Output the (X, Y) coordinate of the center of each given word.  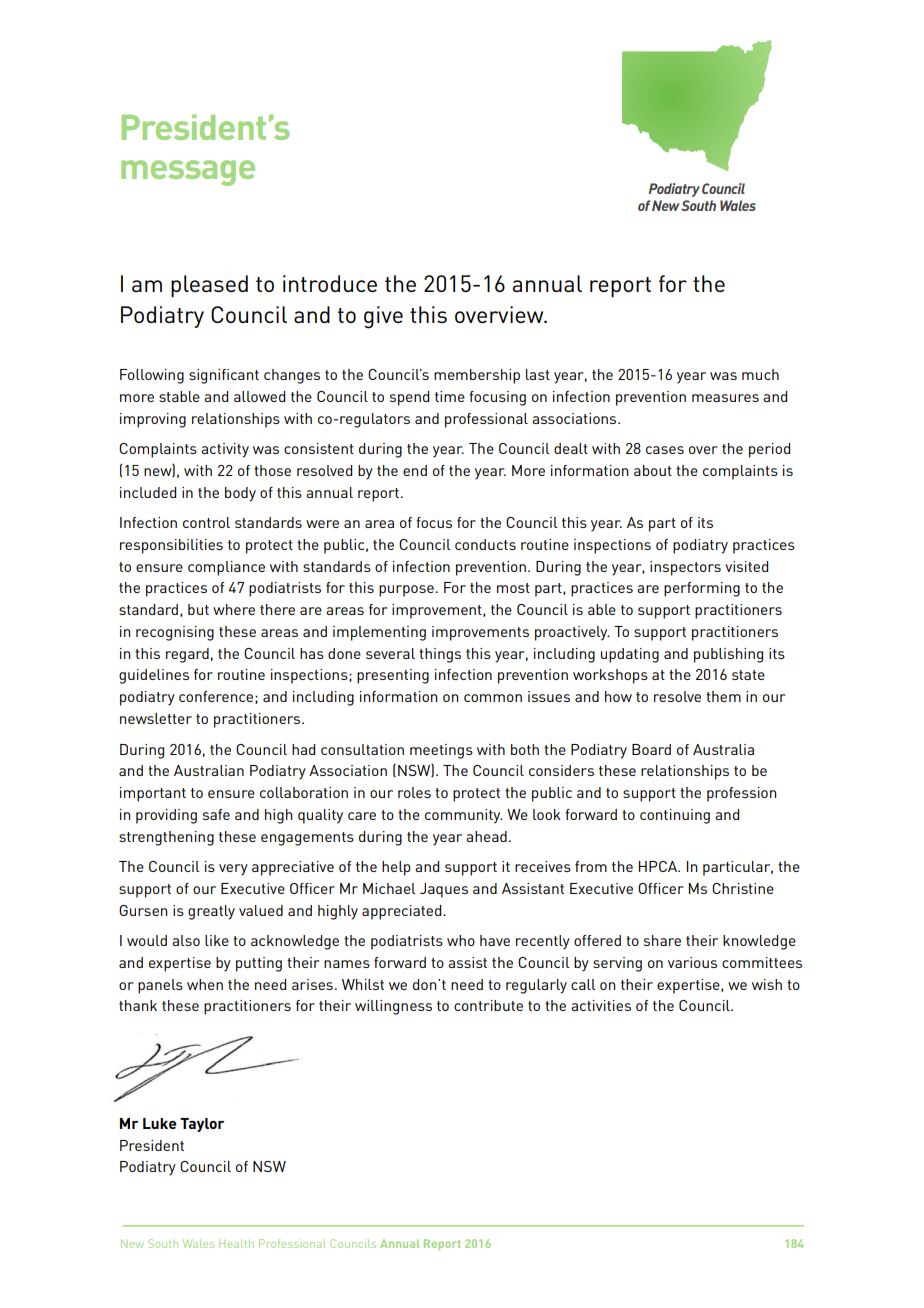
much (760, 374)
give (383, 317)
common (493, 698)
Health (236, 1243)
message (188, 173)
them (723, 696)
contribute (488, 1005)
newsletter (156, 718)
